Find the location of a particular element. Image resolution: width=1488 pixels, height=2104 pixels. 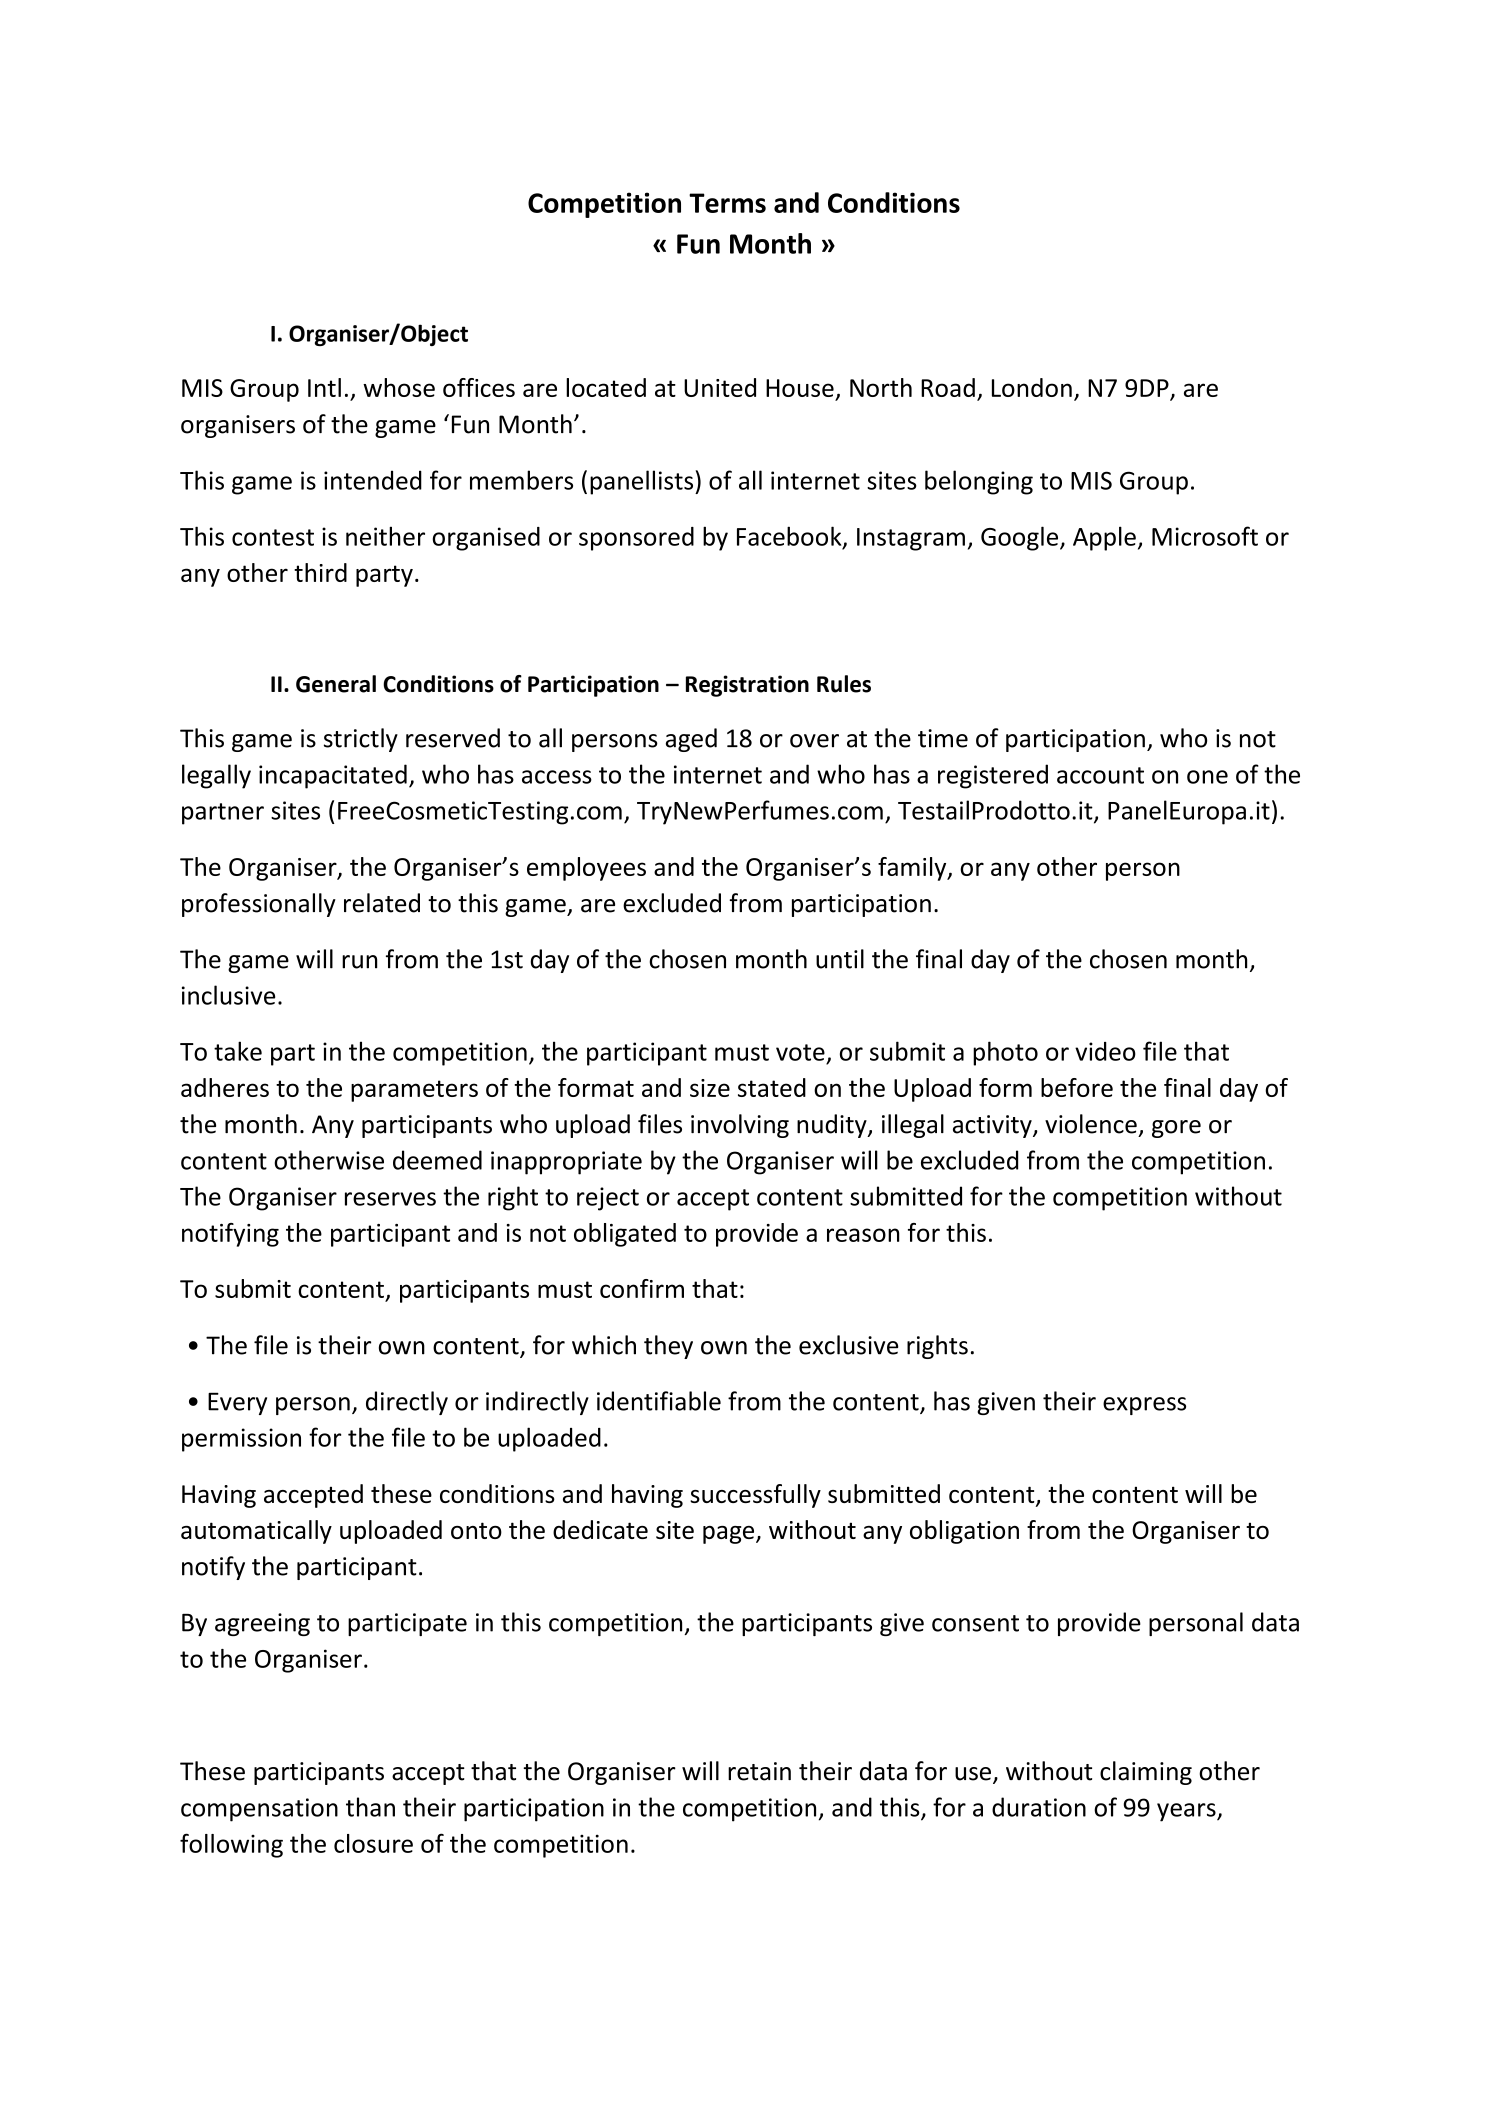

express is located at coordinates (1144, 1406).
